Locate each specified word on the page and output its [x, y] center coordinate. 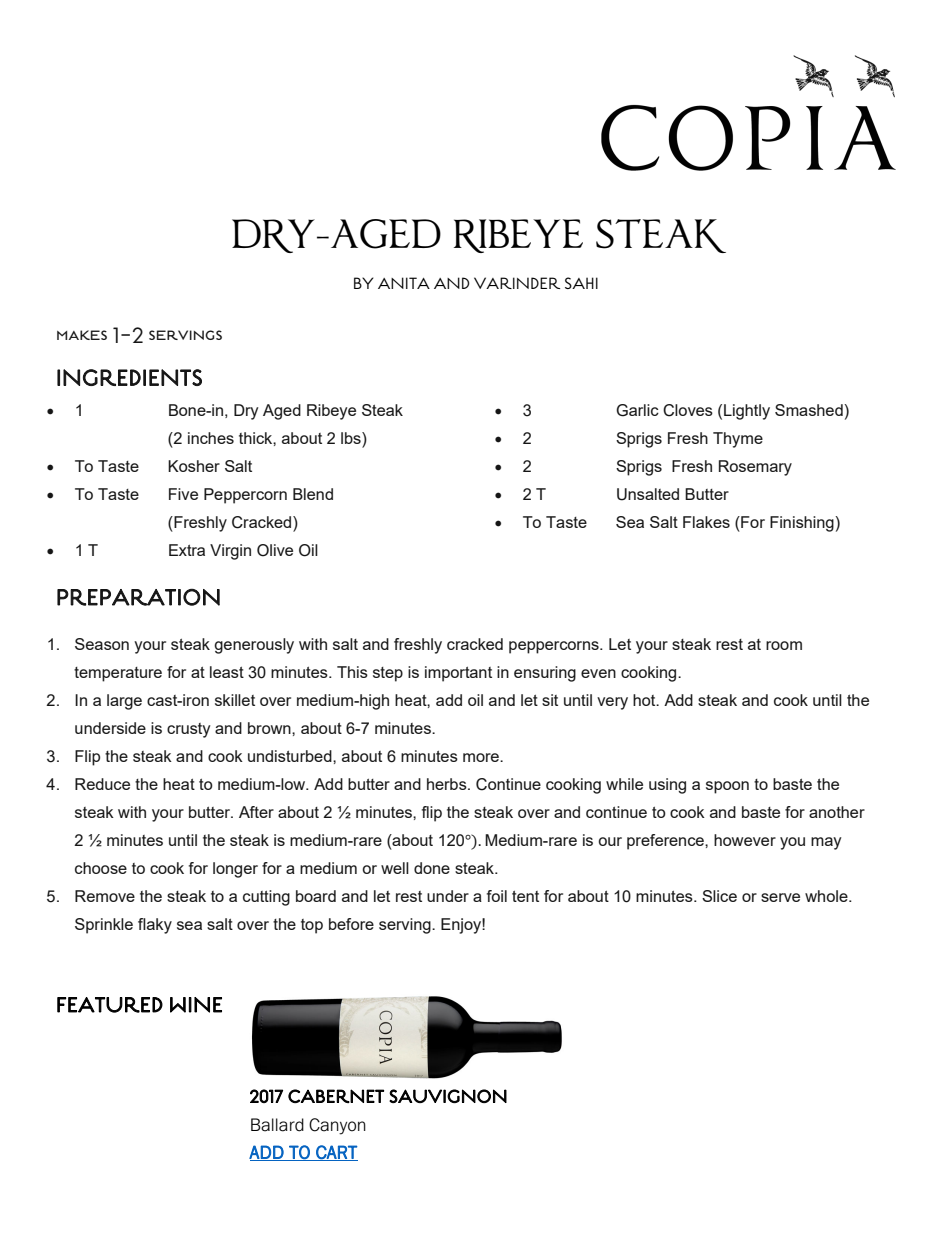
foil [497, 896]
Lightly [747, 412]
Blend [313, 494]
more [482, 757]
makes [82, 335]
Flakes [706, 522]
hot [645, 700]
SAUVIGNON [448, 1096]
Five [183, 494]
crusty [189, 730]
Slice [719, 896]
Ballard [277, 1125]
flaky [155, 926]
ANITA [404, 283]
